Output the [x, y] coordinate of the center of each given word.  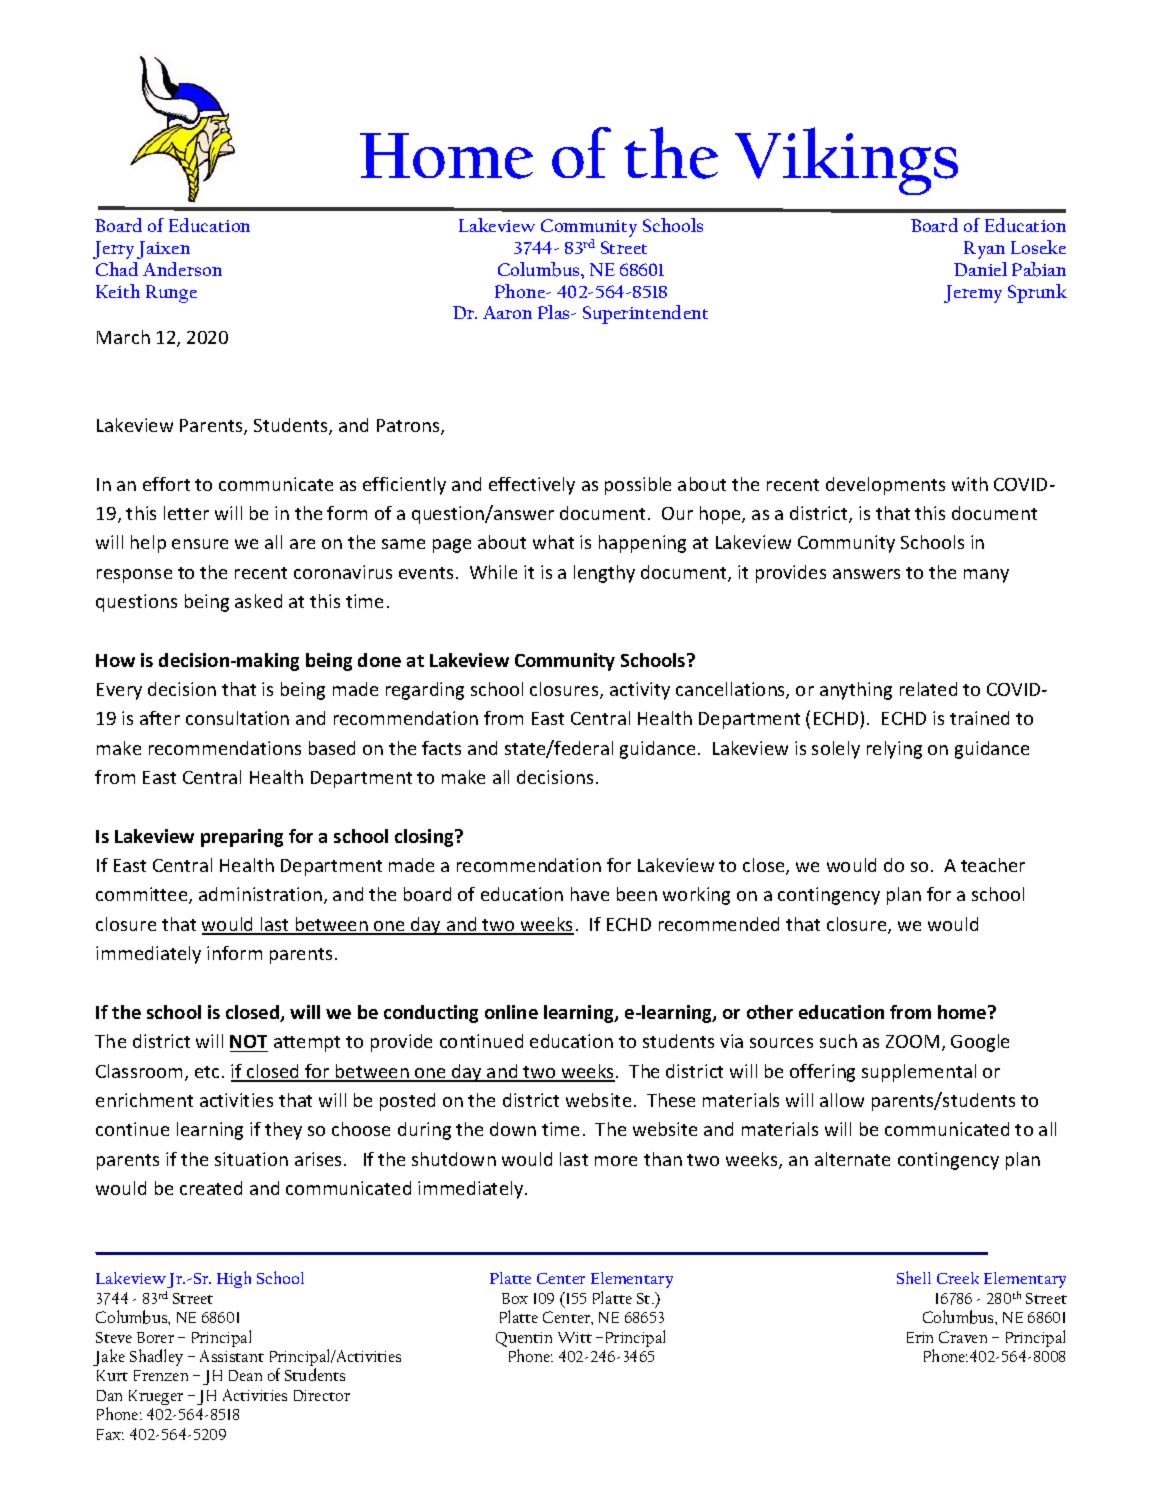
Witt [575, 1337]
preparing [242, 838]
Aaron [507, 312]
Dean [245, 1375]
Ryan [984, 250]
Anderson [182, 269]
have [590, 894]
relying [894, 750]
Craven [963, 1337]
